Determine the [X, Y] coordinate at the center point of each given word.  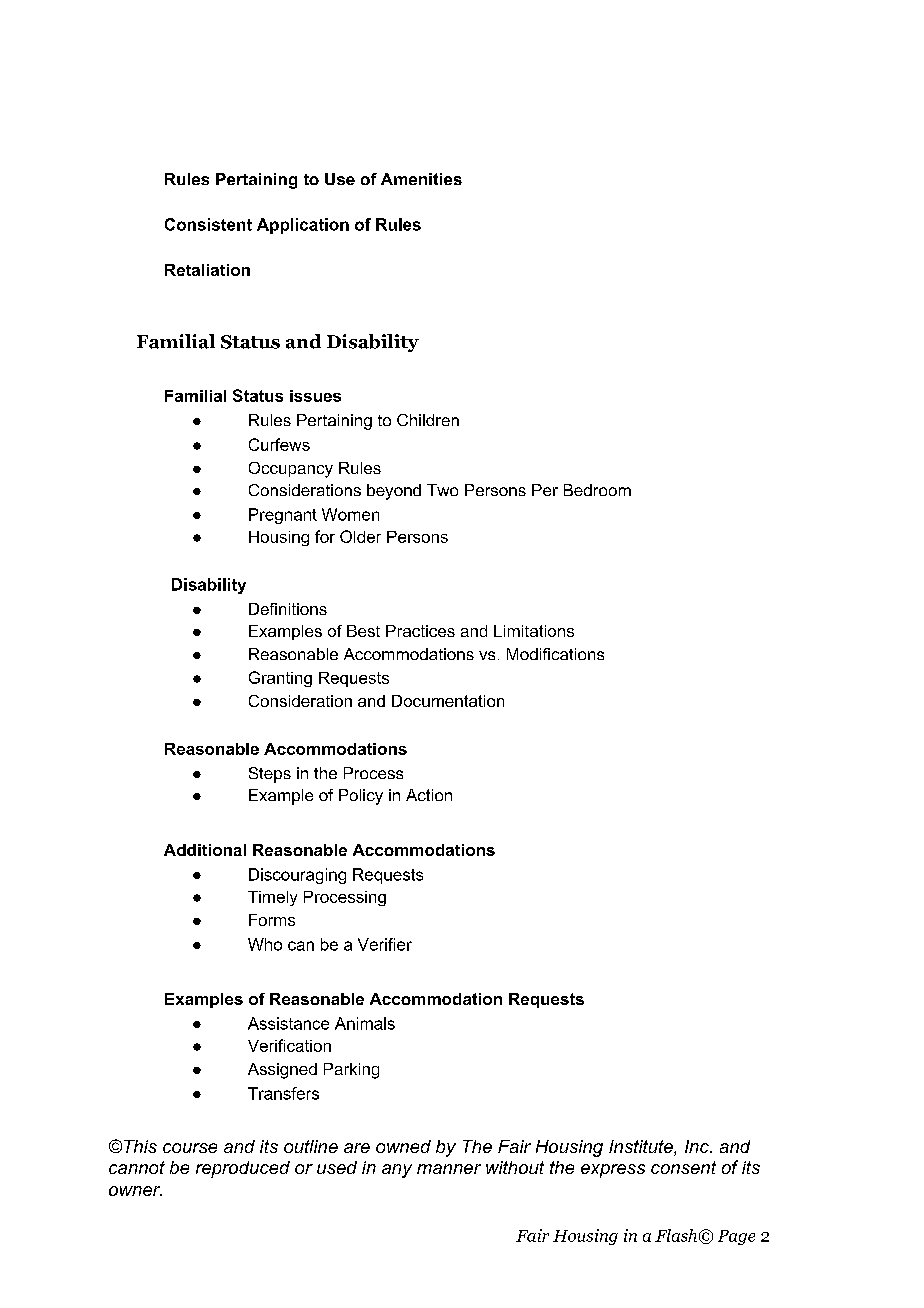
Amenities [421, 179]
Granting [280, 679]
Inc [698, 1146]
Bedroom [597, 490]
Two [442, 490]
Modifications [555, 654]
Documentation [448, 701]
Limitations [534, 631]
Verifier [385, 944]
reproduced [243, 1169]
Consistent [208, 224]
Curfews [279, 444]
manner [449, 1169]
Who [265, 944]
